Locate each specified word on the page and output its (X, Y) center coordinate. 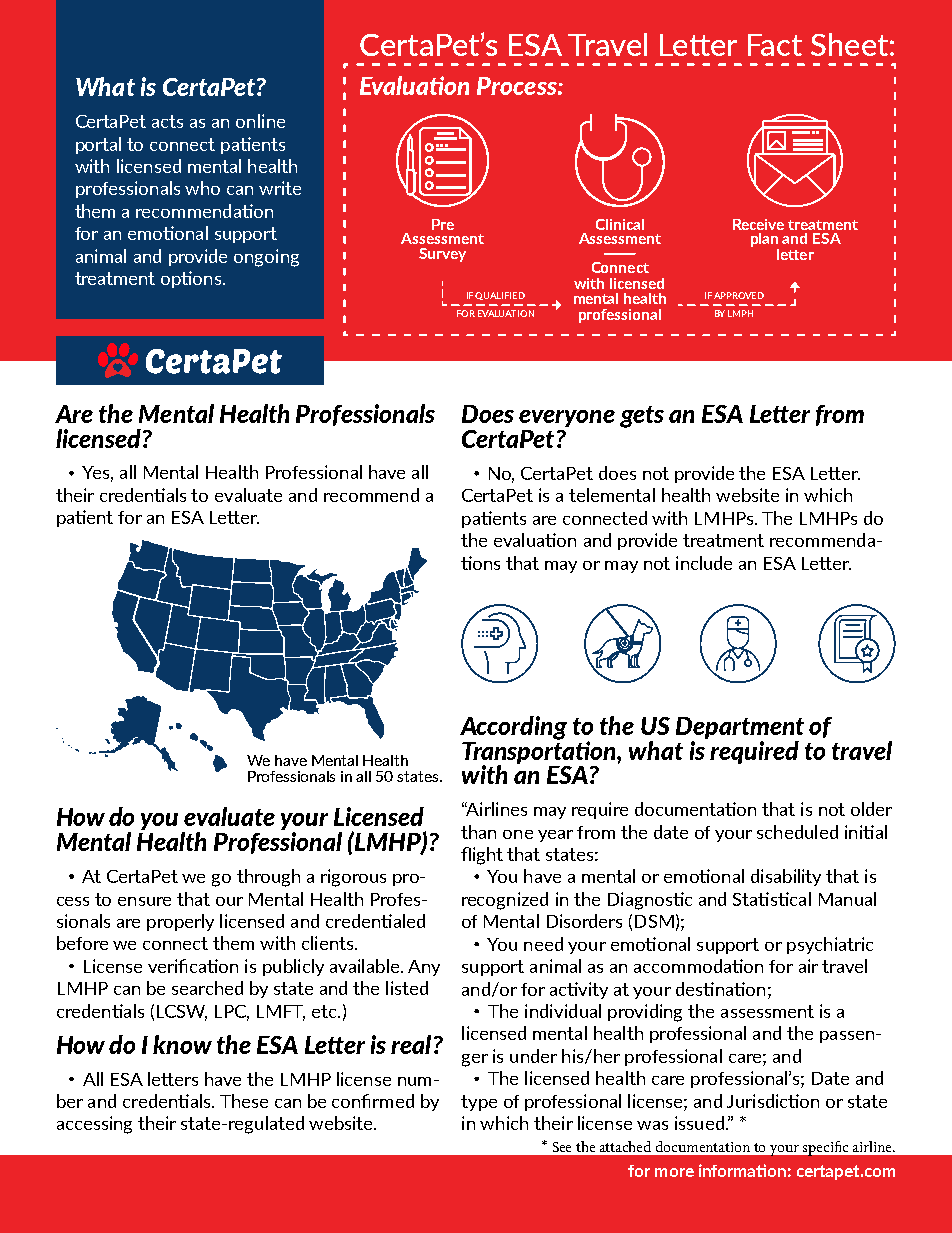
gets (642, 417)
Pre (443, 224)
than (478, 832)
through (268, 878)
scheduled (797, 832)
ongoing (266, 258)
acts (167, 121)
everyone (567, 418)
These (244, 1101)
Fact (775, 45)
